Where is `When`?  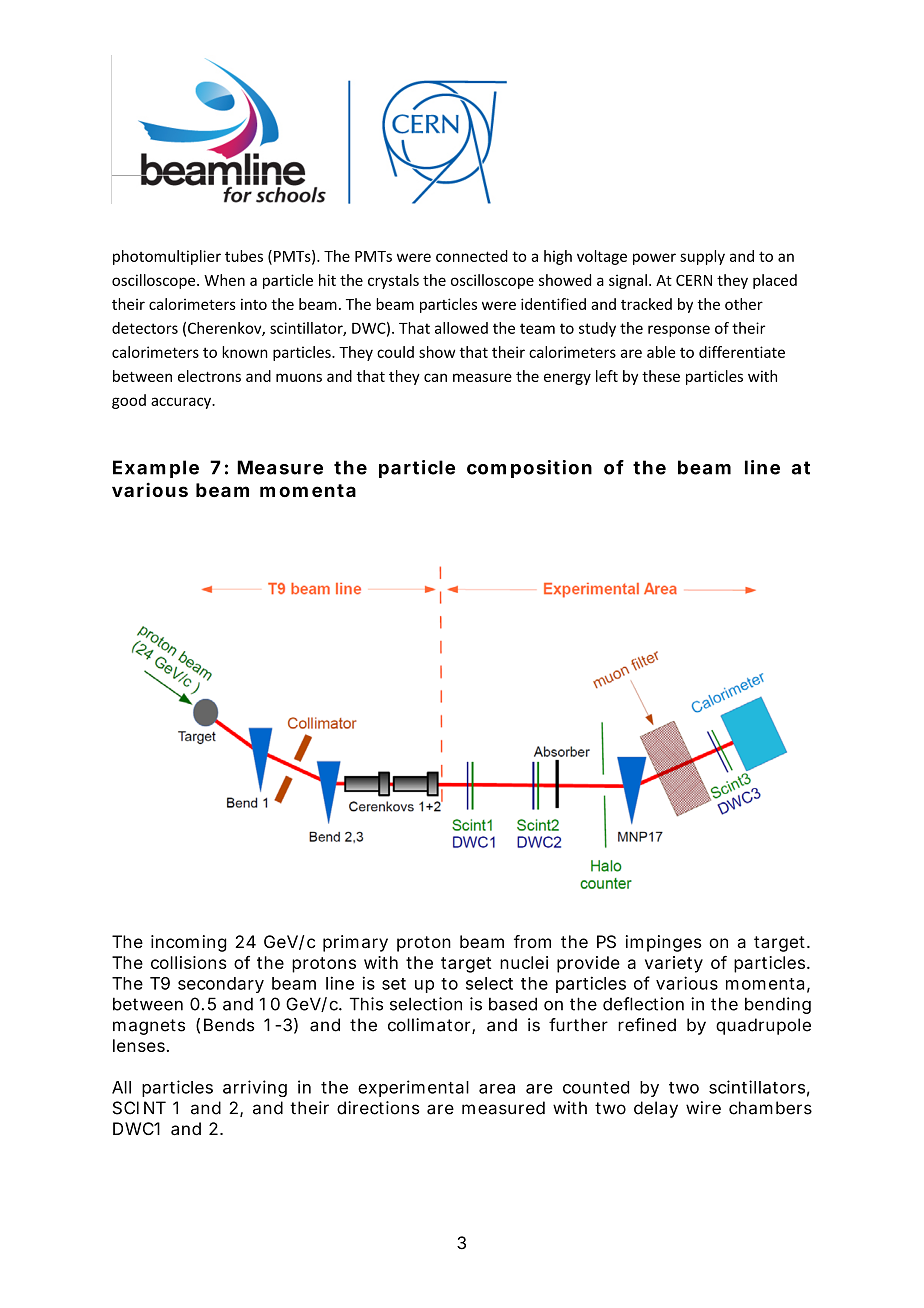 When is located at coordinates (224, 280).
